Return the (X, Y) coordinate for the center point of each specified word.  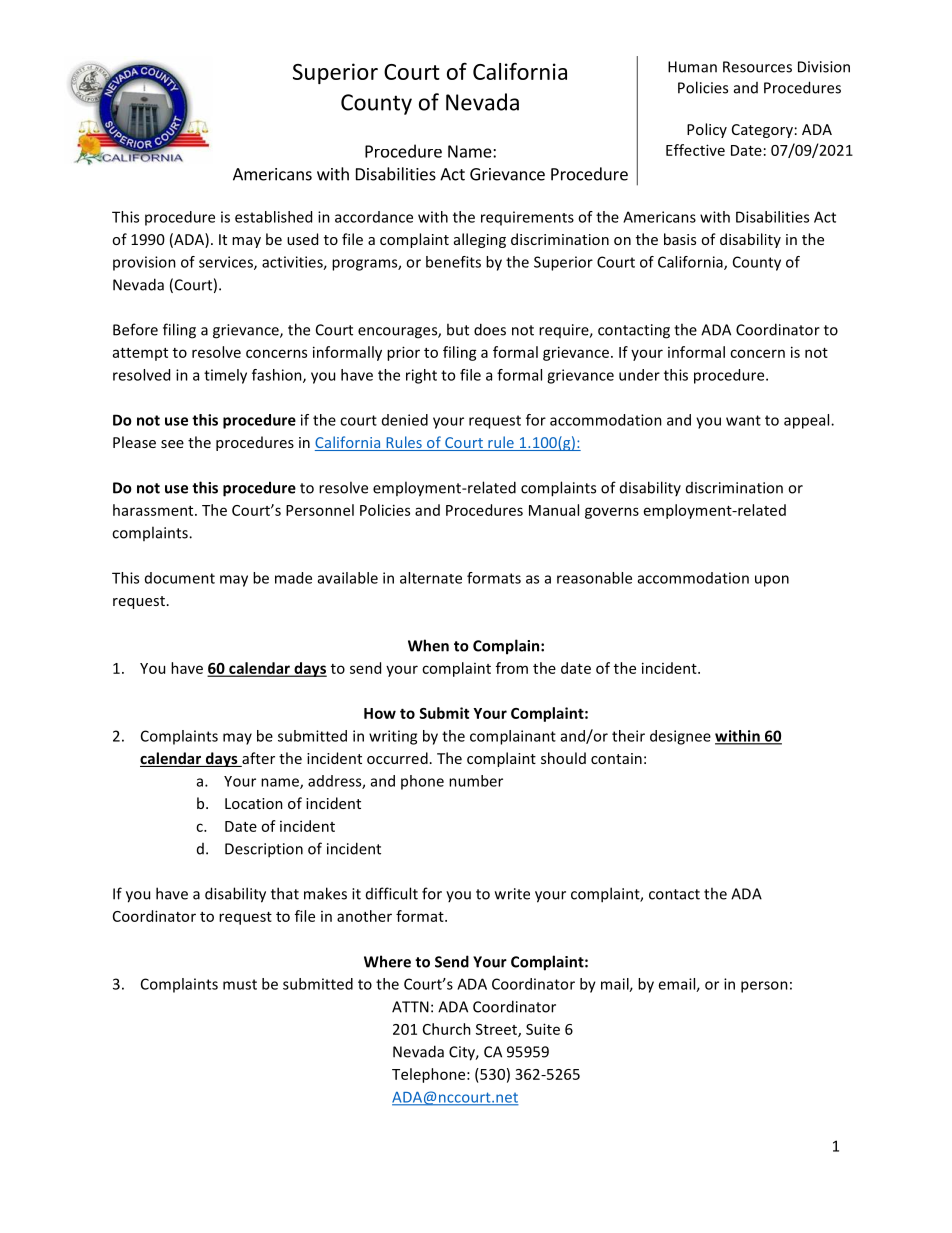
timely (225, 376)
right (421, 376)
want (743, 420)
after (257, 759)
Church (447, 1029)
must (240, 984)
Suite (543, 1029)
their (628, 736)
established (273, 217)
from (512, 668)
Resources (757, 67)
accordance (374, 217)
